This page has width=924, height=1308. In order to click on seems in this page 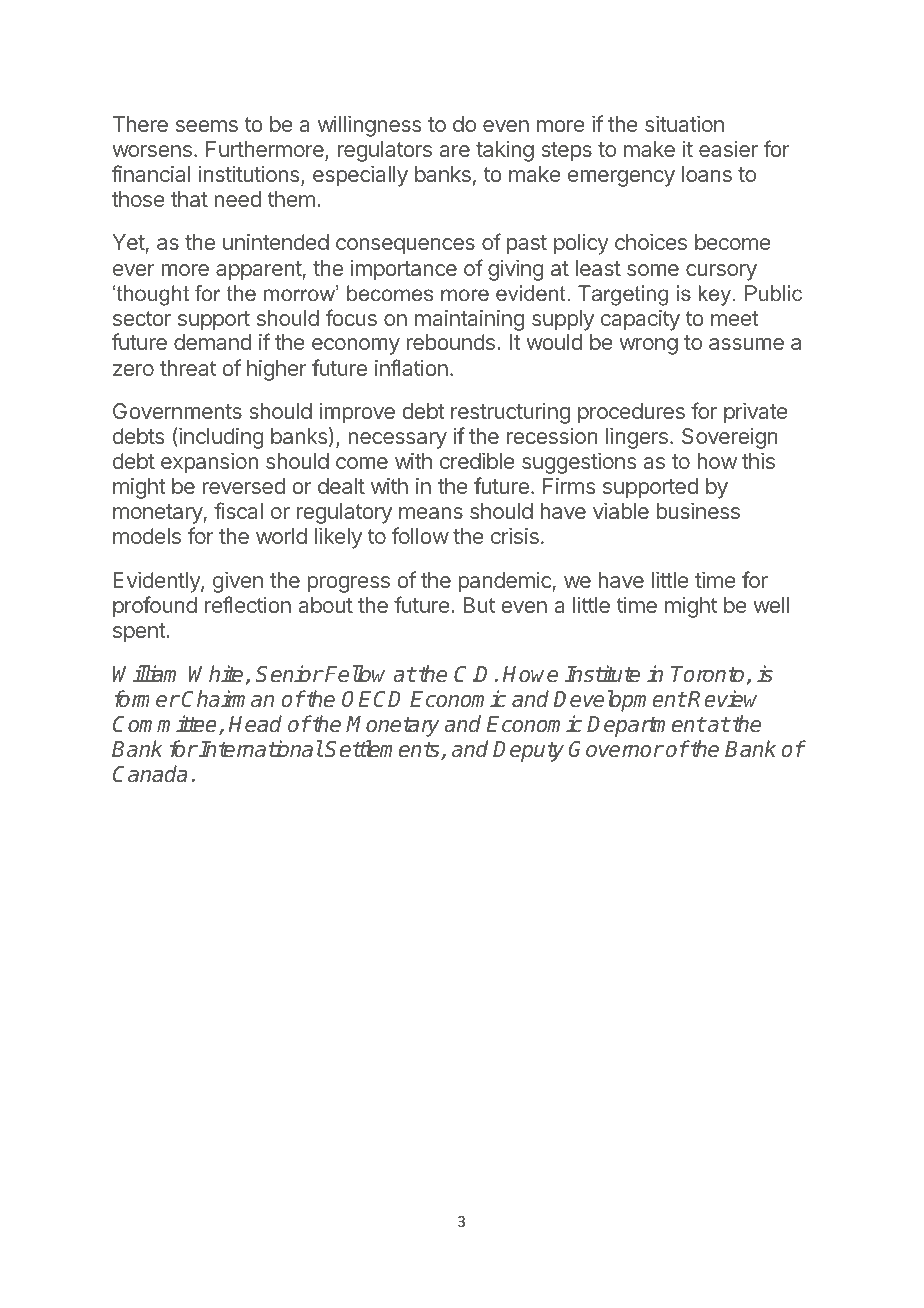, I will do `click(207, 126)`.
